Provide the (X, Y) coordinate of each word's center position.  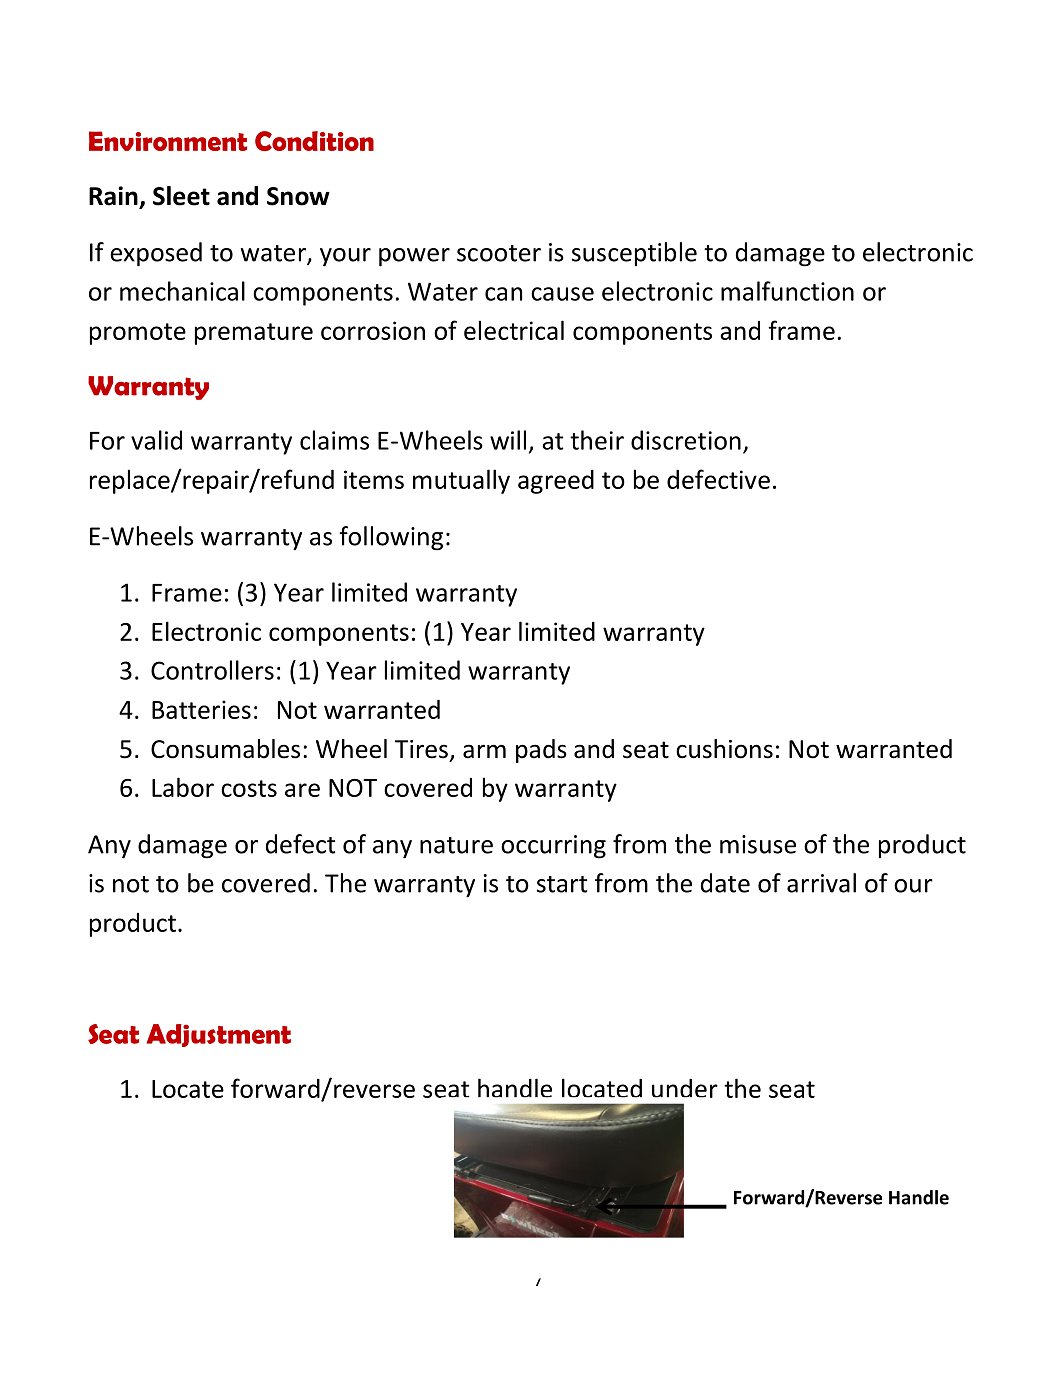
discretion (686, 440)
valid (156, 440)
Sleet (181, 196)
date (725, 883)
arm (484, 751)
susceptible (634, 254)
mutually (461, 481)
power (414, 257)
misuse (758, 844)
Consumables (225, 749)
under (685, 1088)
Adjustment (219, 1035)
